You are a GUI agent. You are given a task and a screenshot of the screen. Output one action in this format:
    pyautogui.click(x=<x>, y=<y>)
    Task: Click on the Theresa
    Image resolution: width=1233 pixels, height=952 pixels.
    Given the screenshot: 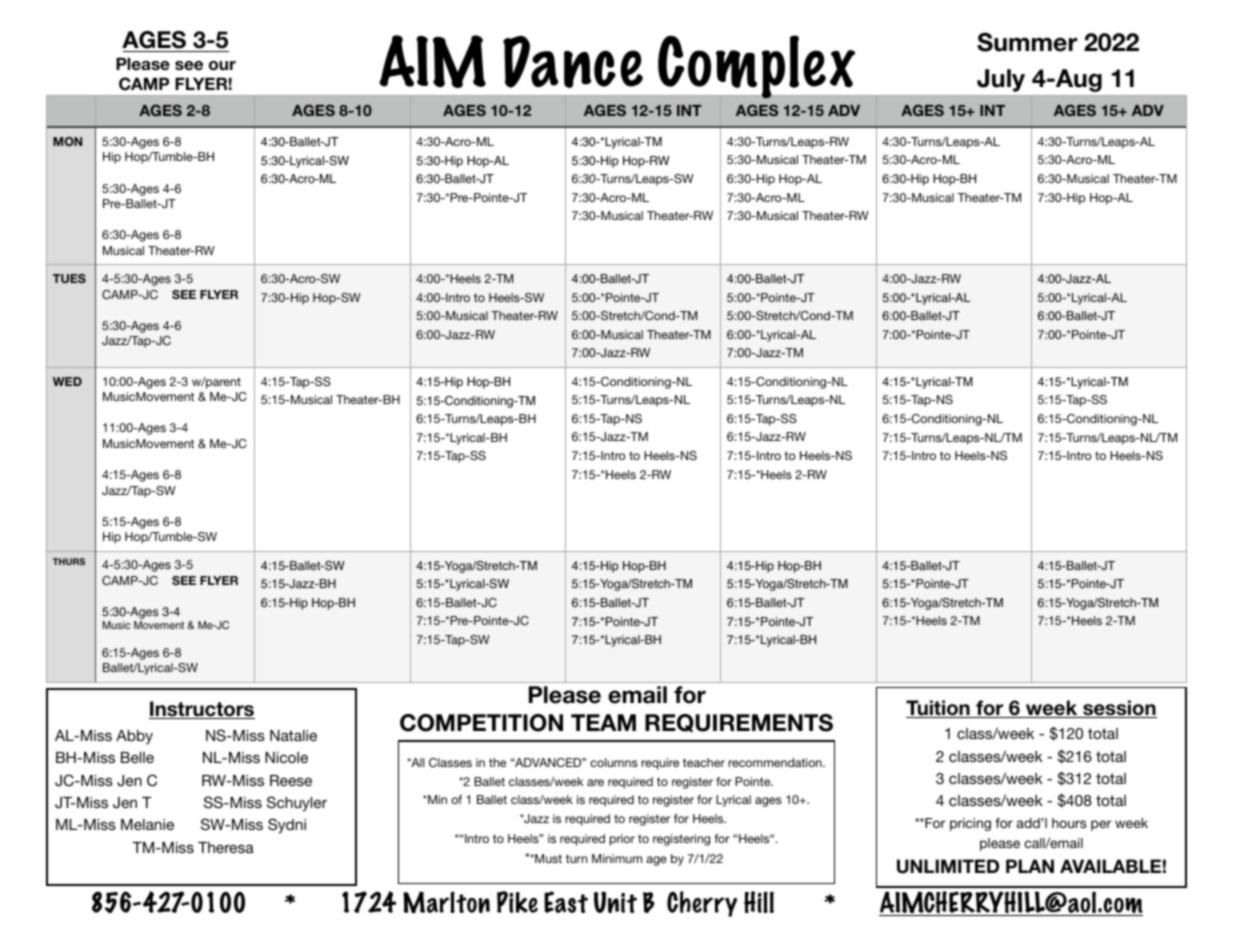 What is the action you would take?
    pyautogui.click(x=226, y=847)
